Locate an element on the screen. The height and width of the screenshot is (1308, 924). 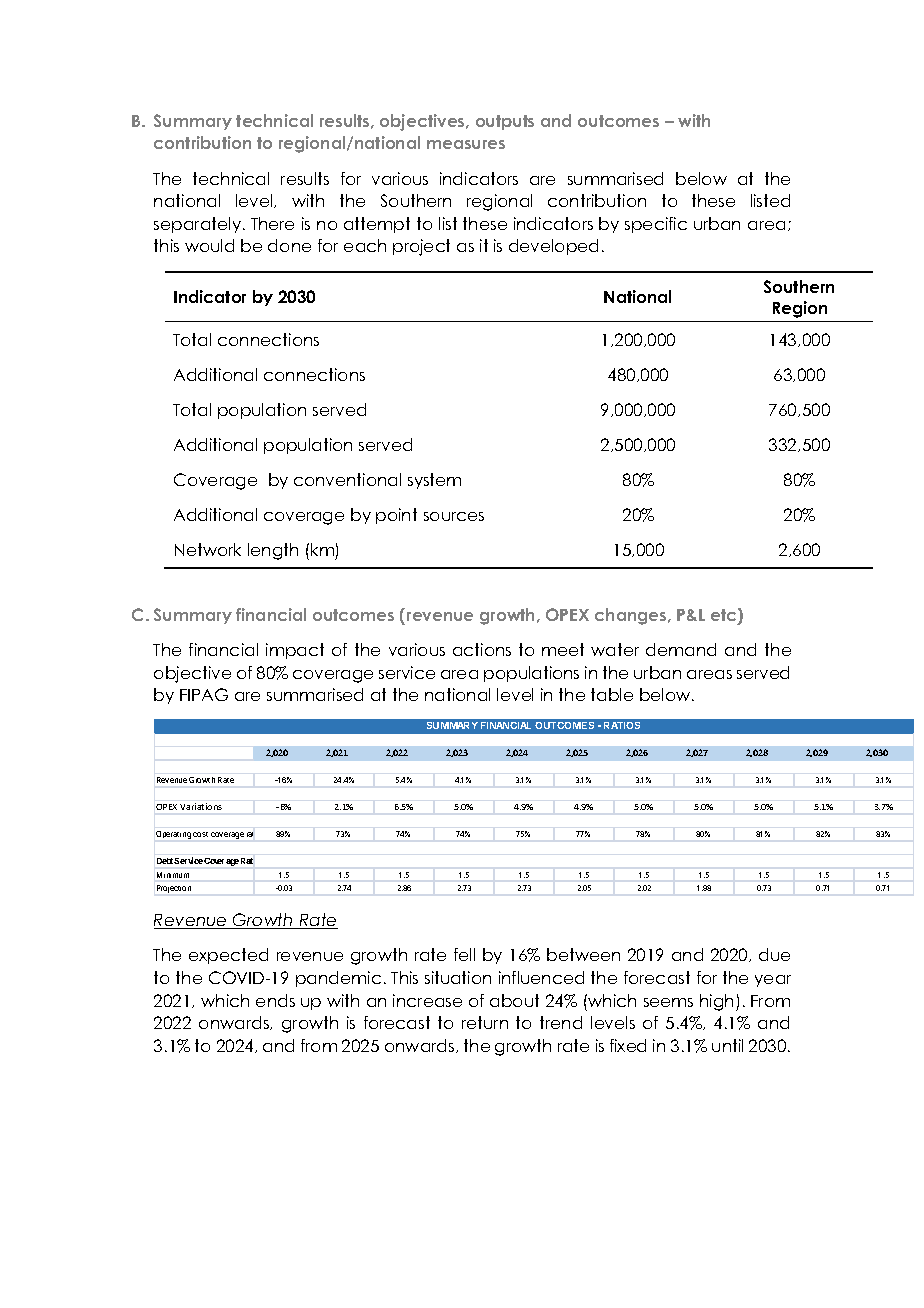
system is located at coordinates (434, 481).
